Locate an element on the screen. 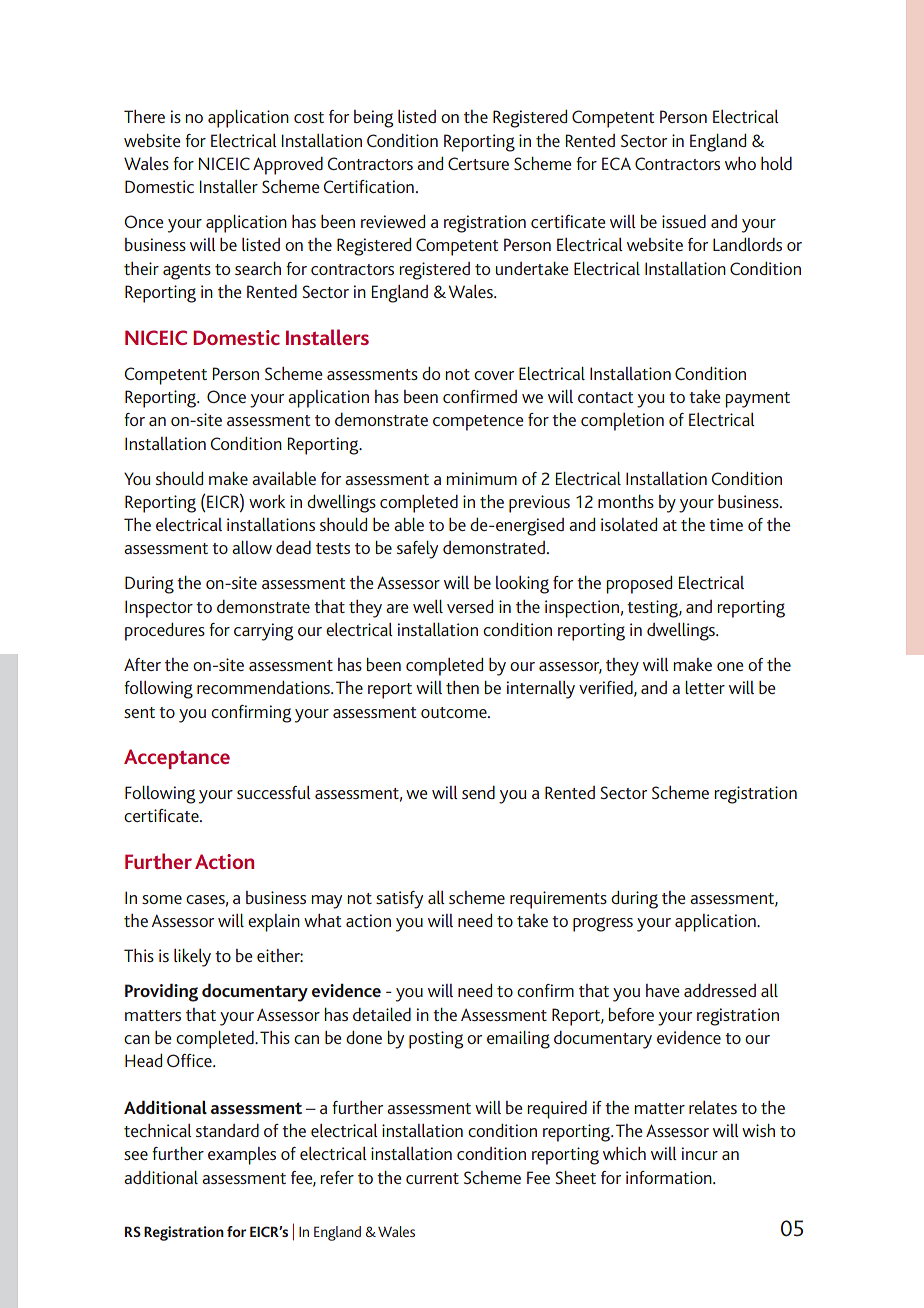 The image size is (924, 1308). successful is located at coordinates (274, 792).
